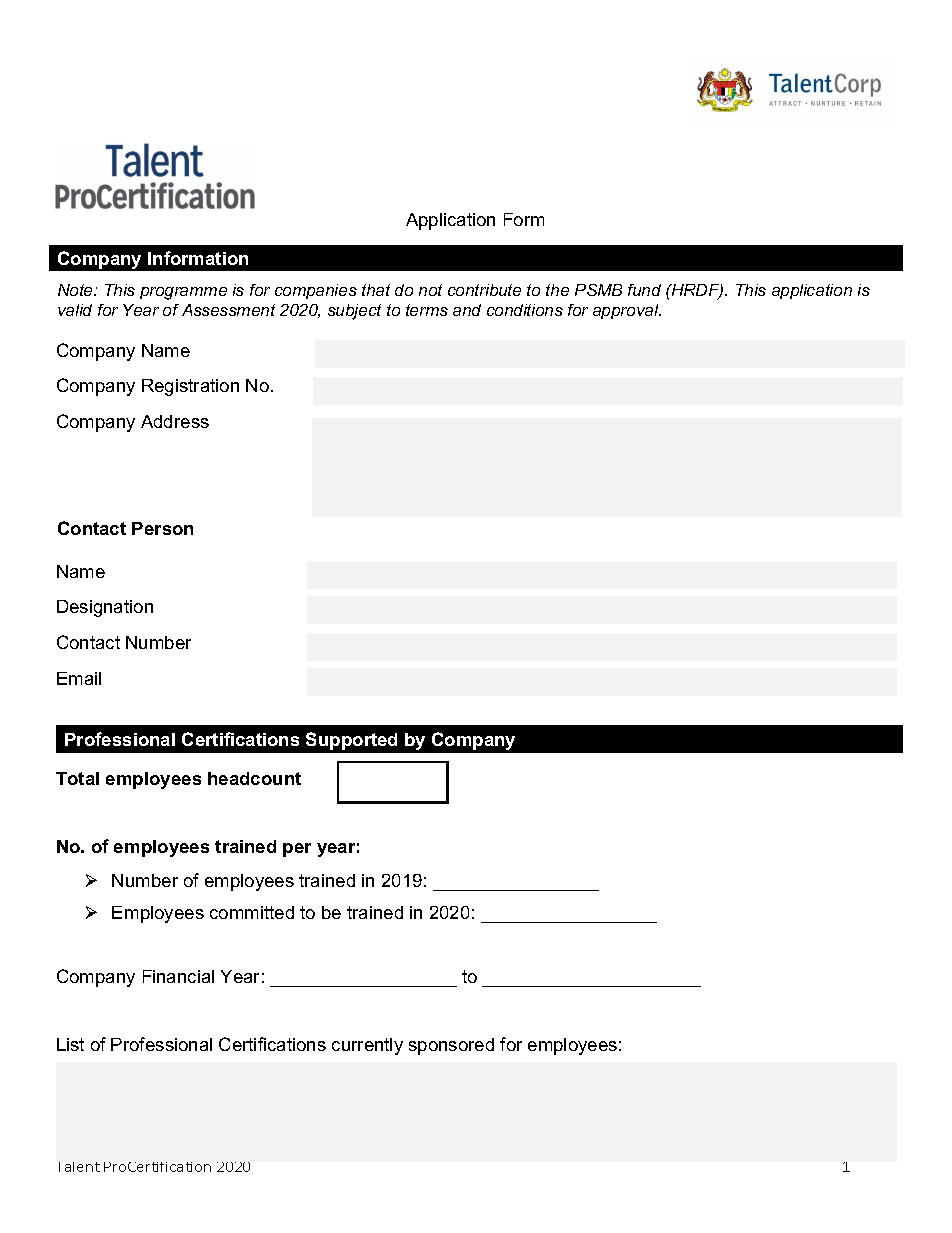  Describe the element at coordinates (451, 1046) in the screenshot. I see `sponsored` at that location.
